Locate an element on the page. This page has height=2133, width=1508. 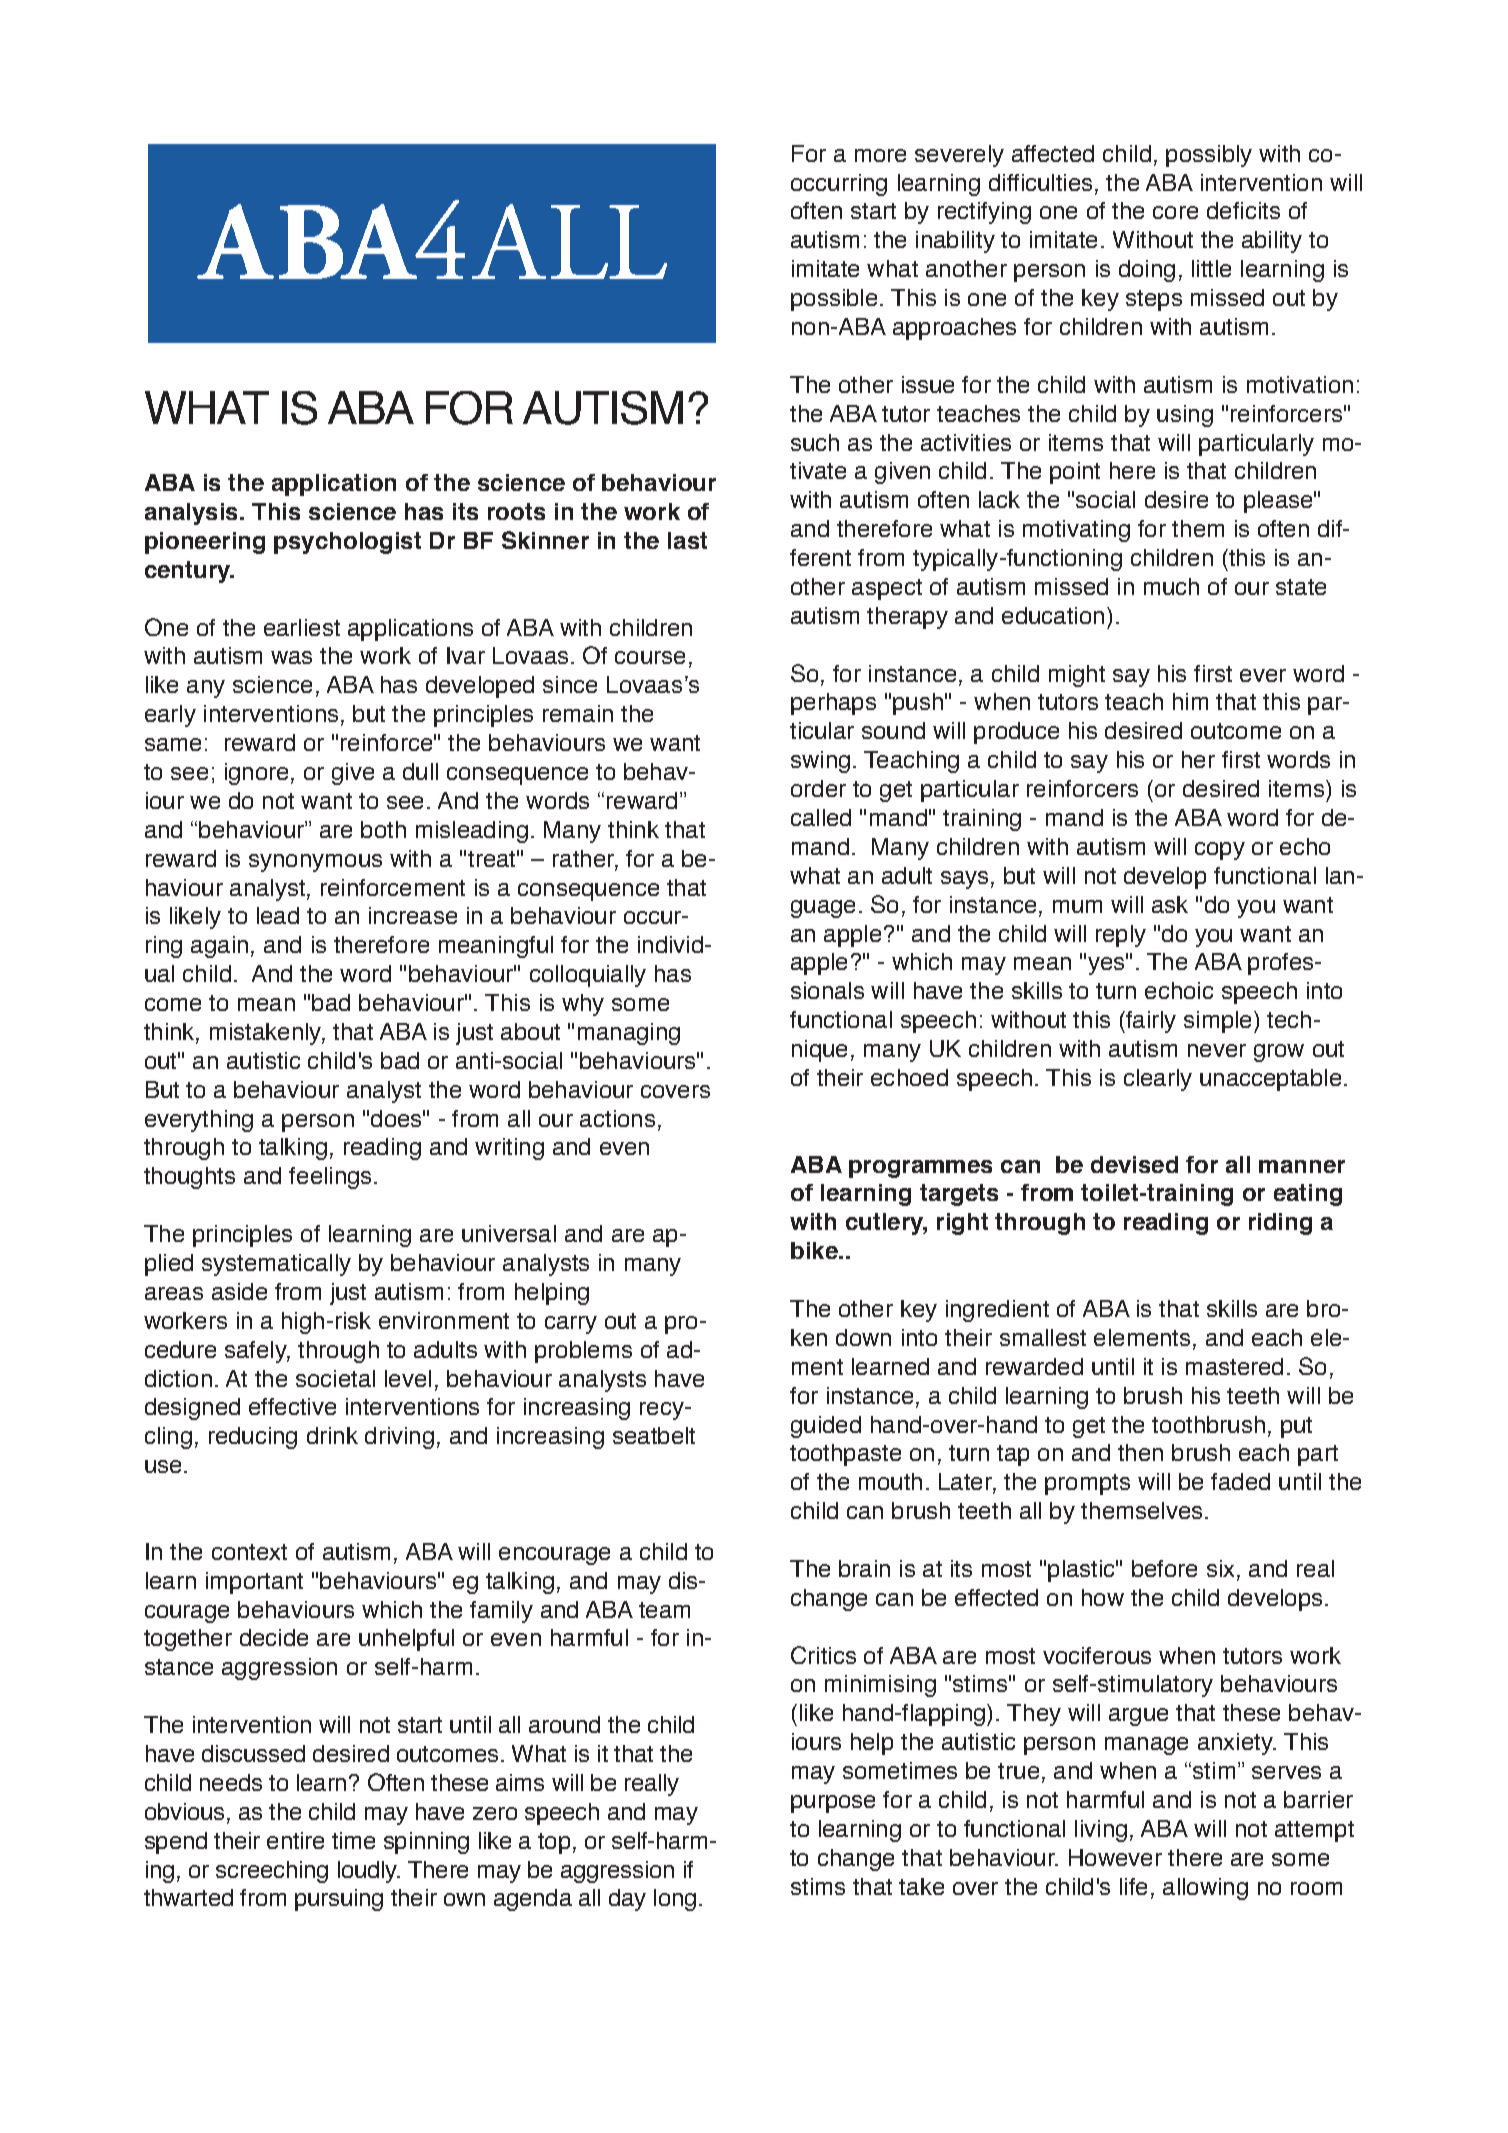
more is located at coordinates (880, 155).
